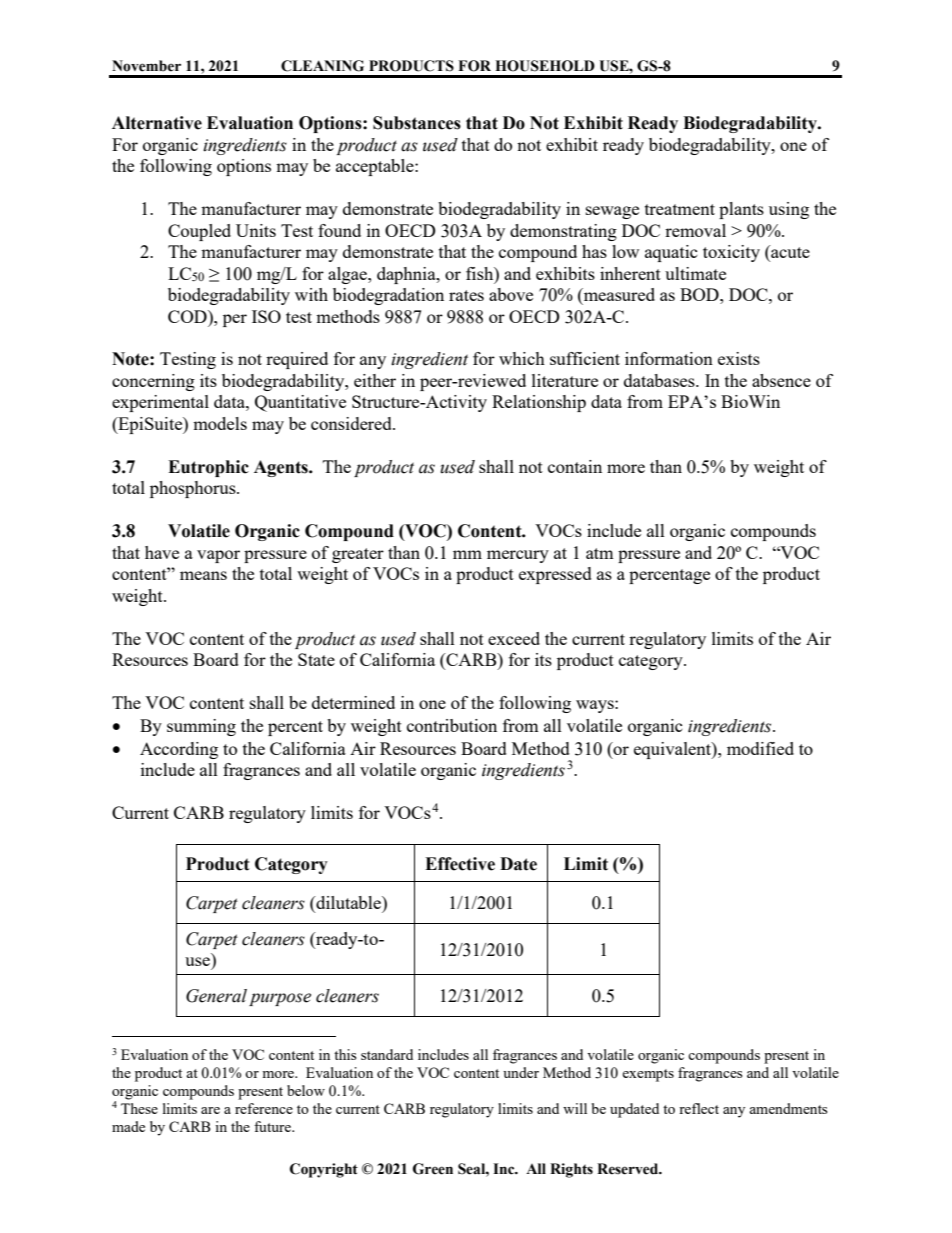  What do you see at coordinates (514, 638) in the page?
I see `exceed` at bounding box center [514, 638].
